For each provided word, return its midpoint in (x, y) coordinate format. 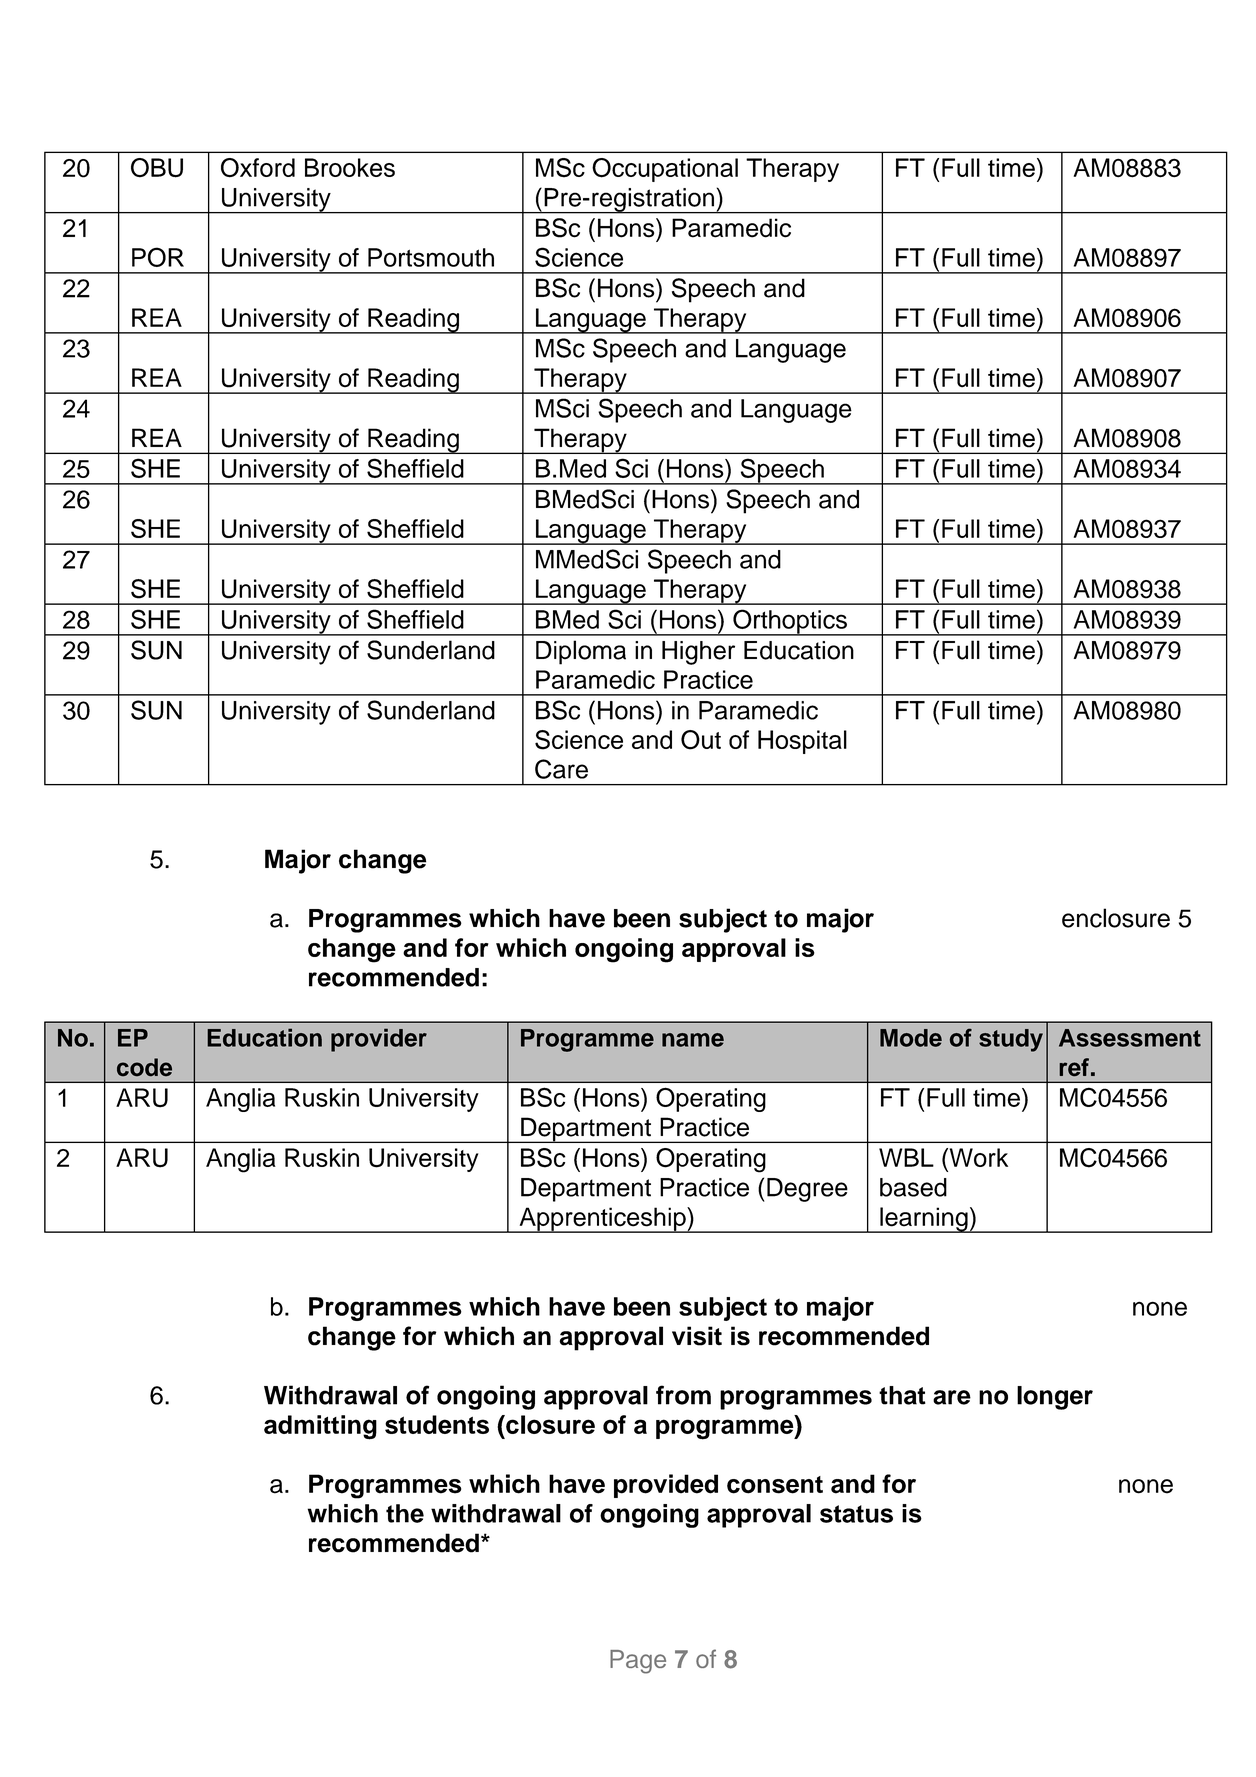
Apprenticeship (602, 1220)
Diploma (581, 652)
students (437, 1424)
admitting (320, 1427)
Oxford (258, 168)
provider (379, 1040)
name (693, 1040)
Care (561, 769)
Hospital (802, 742)
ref (1074, 1067)
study (1011, 1040)
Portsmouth (431, 257)
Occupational (665, 170)
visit (697, 1336)
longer (1055, 1398)
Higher (698, 653)
